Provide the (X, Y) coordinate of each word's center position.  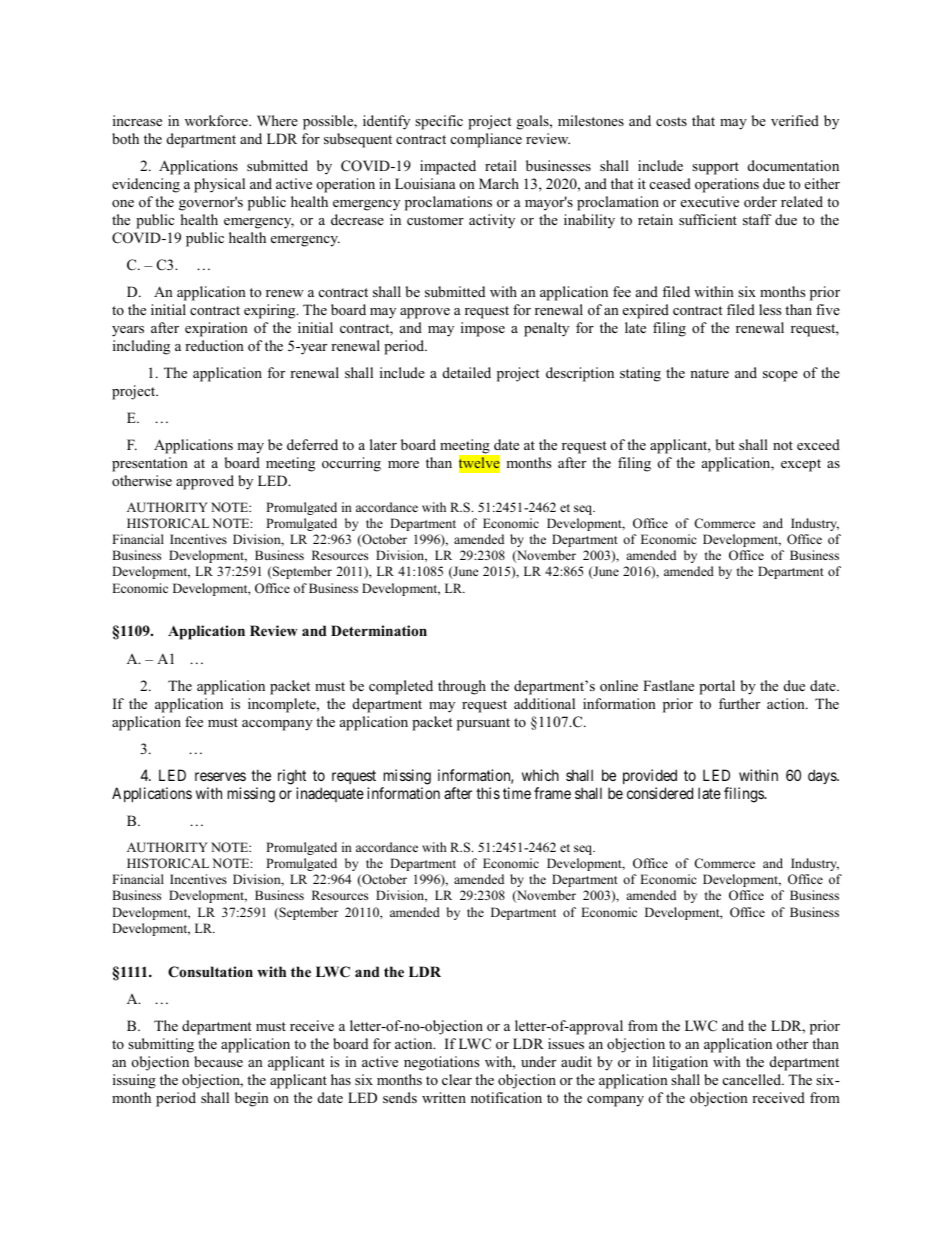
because (218, 1061)
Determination (379, 630)
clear (457, 1079)
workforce (217, 120)
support (715, 168)
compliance (486, 140)
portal (717, 687)
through (462, 687)
